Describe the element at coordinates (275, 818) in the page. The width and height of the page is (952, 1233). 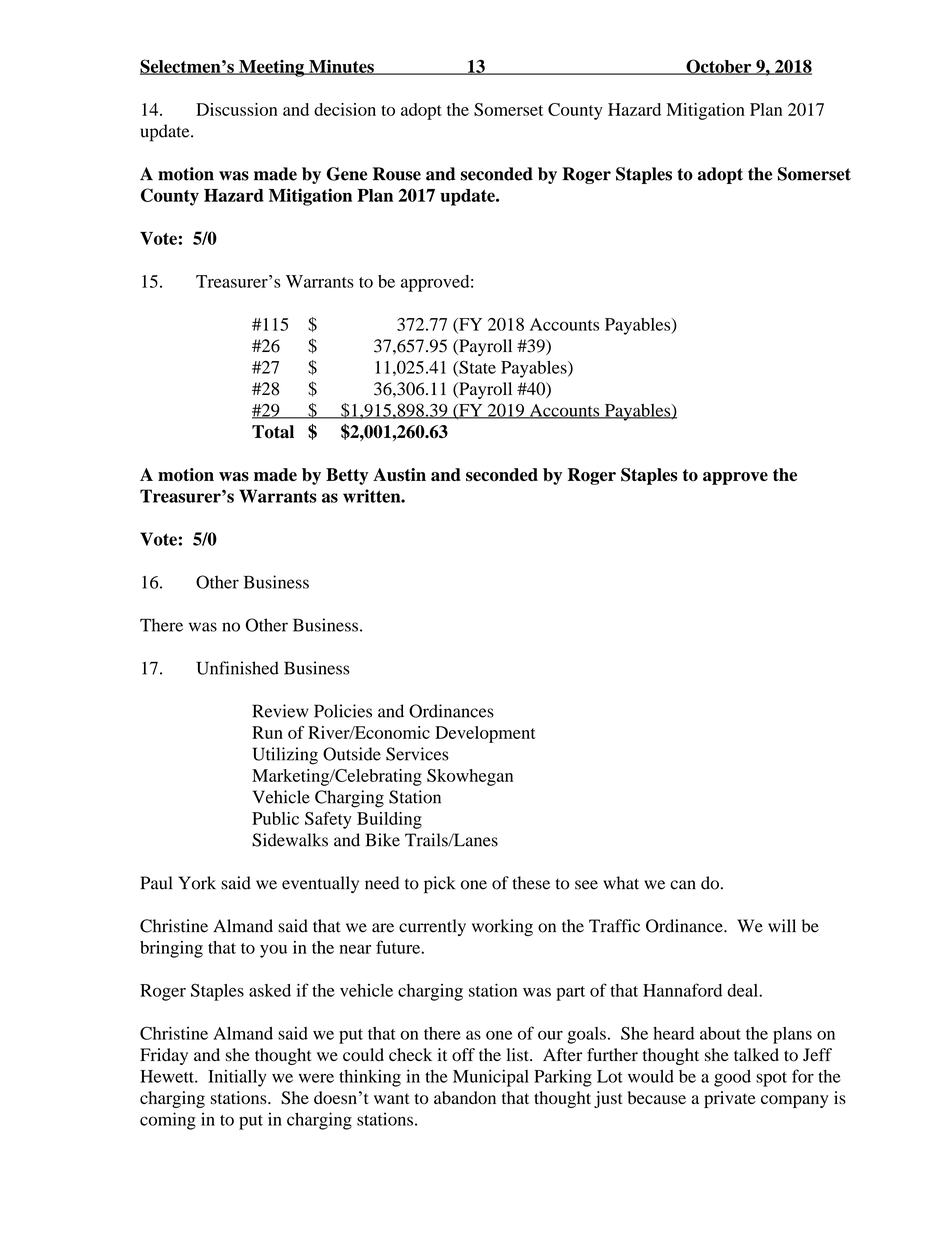
I see `Public` at that location.
